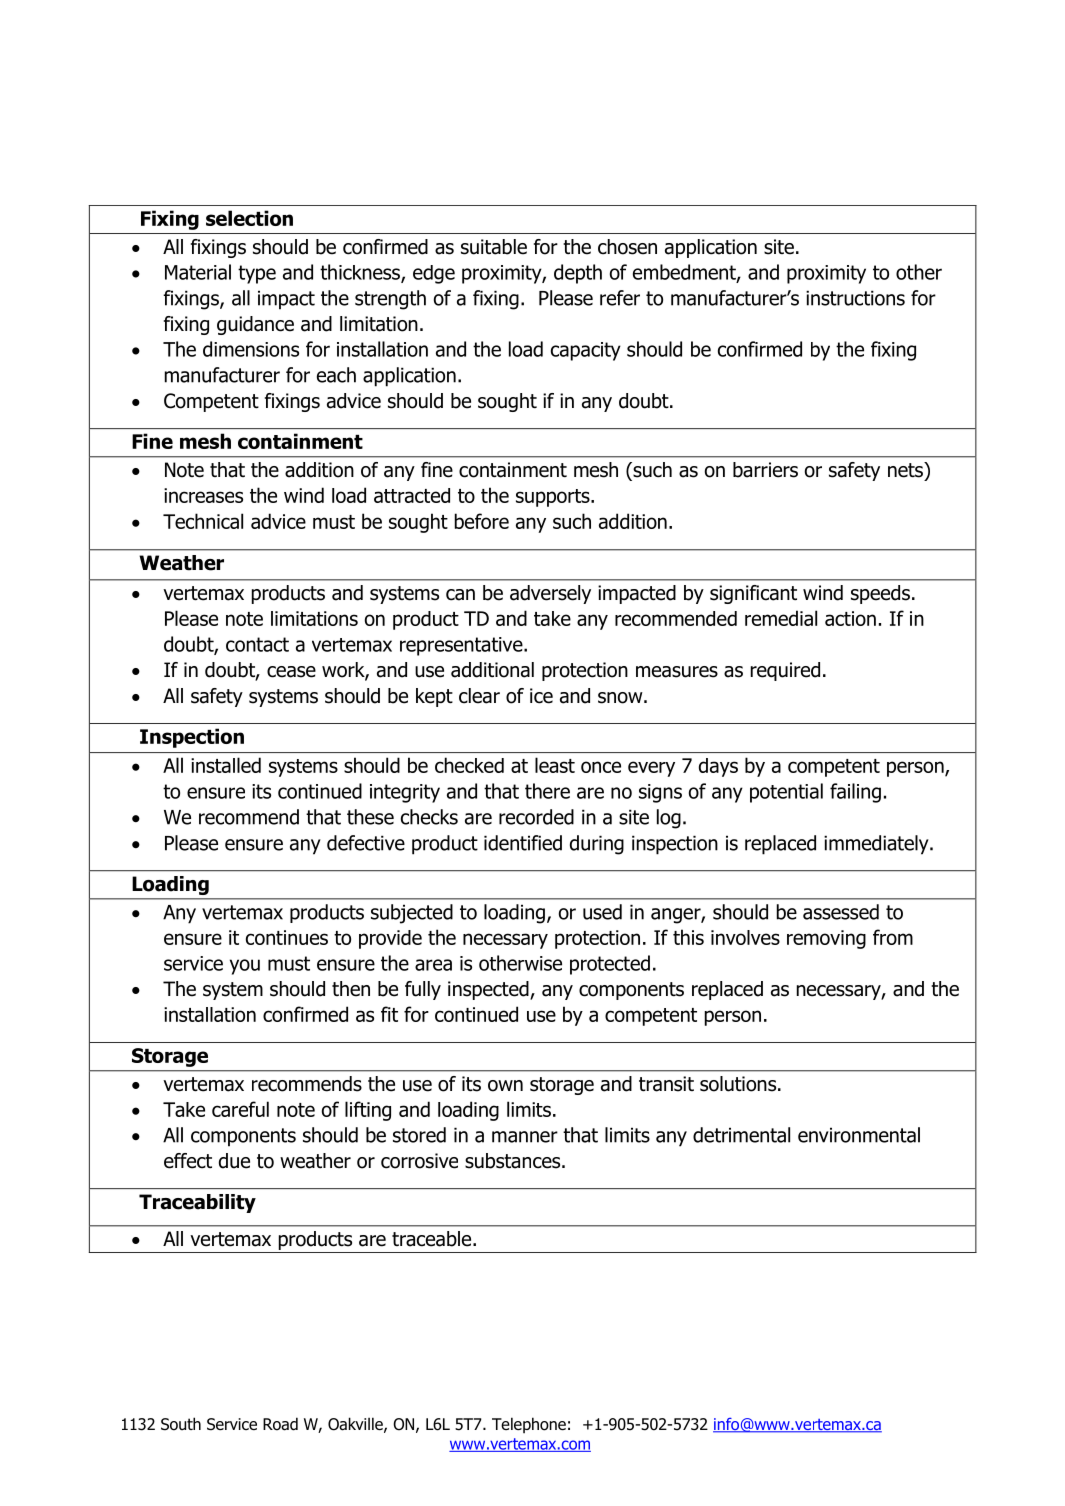  Describe the element at coordinates (529, 1425) in the document. I see `Telephone` at that location.
